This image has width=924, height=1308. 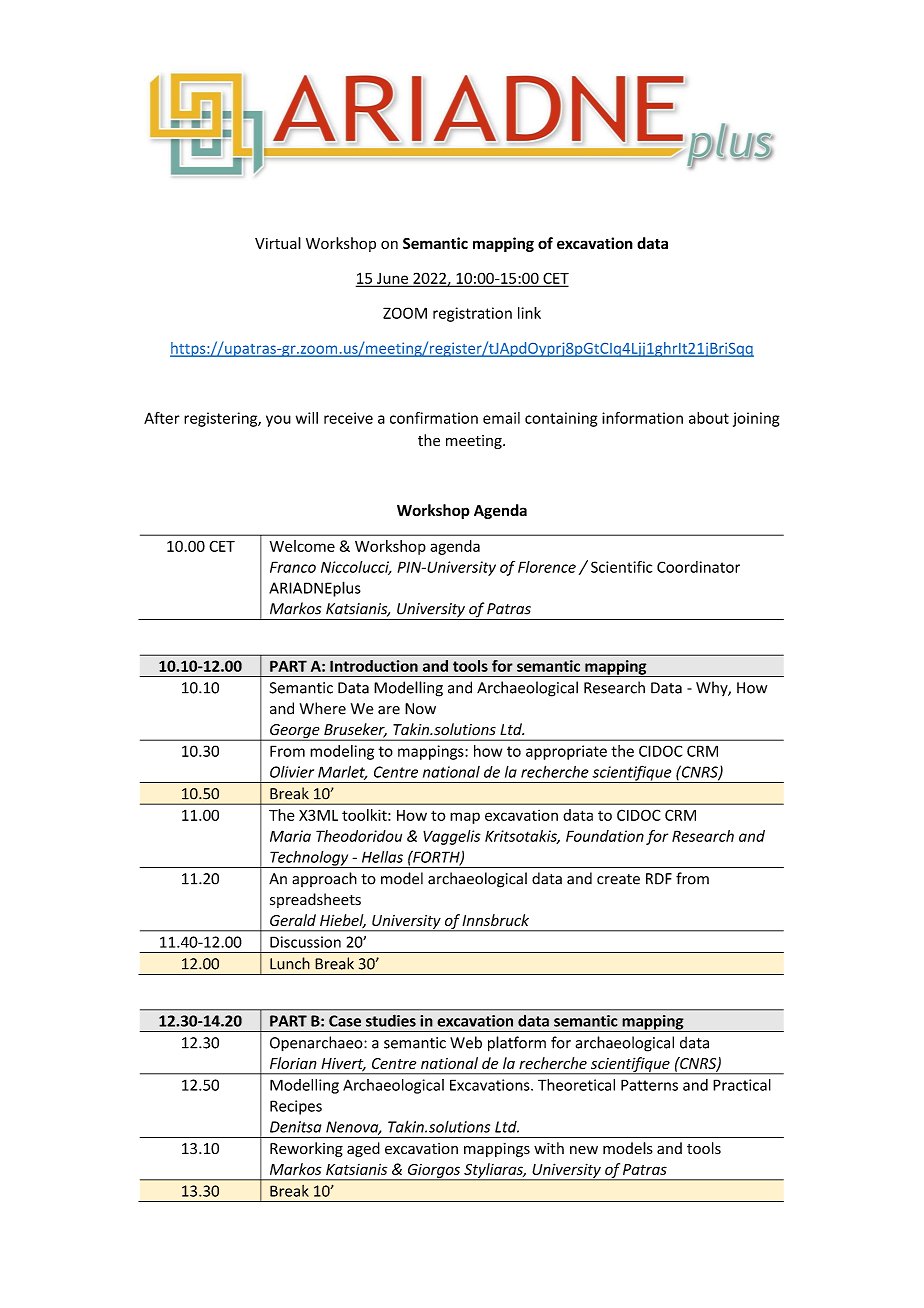 I want to click on with, so click(x=549, y=1148).
